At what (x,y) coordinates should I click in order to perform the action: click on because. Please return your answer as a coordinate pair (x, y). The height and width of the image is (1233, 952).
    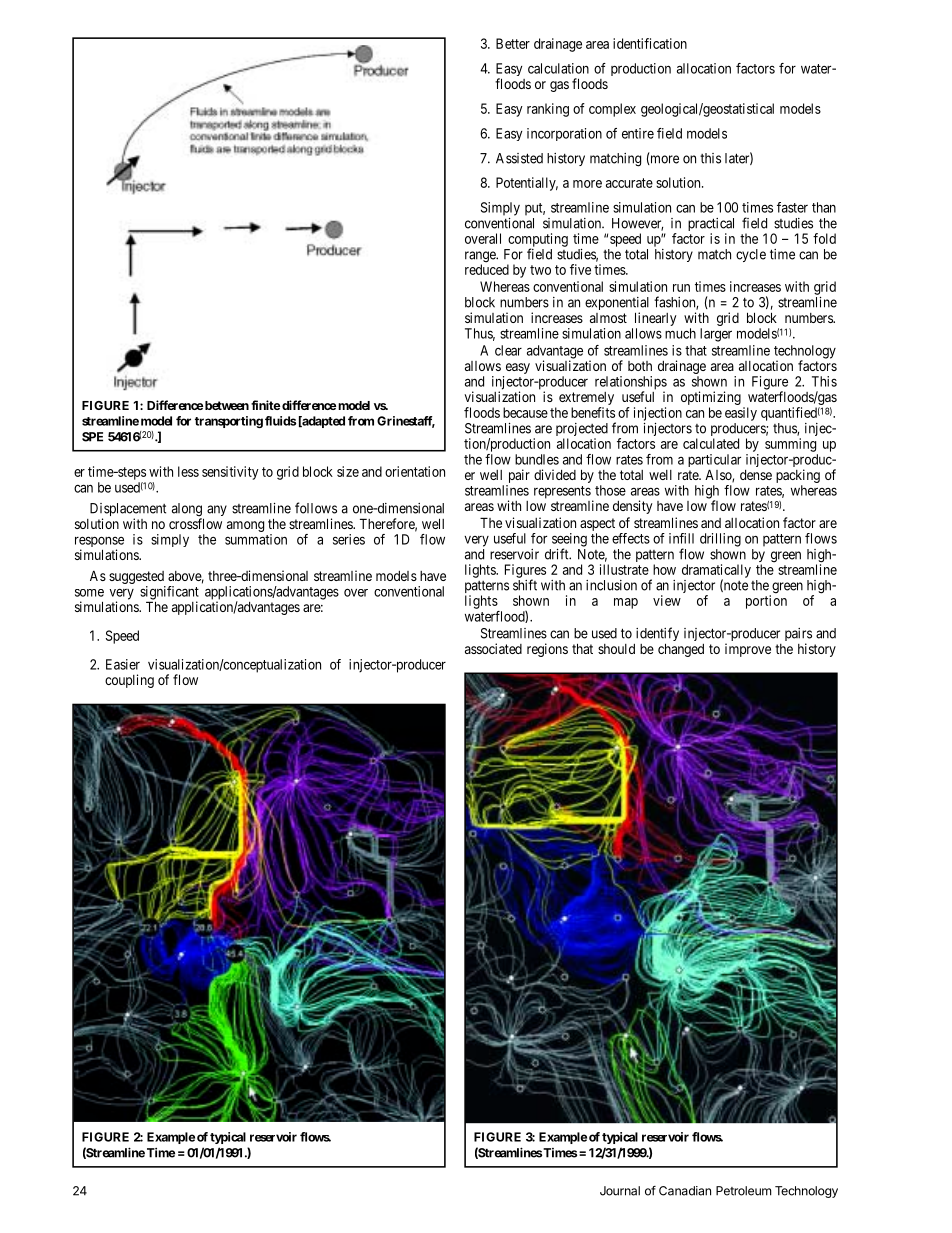
    Looking at the image, I should click on (525, 412).
